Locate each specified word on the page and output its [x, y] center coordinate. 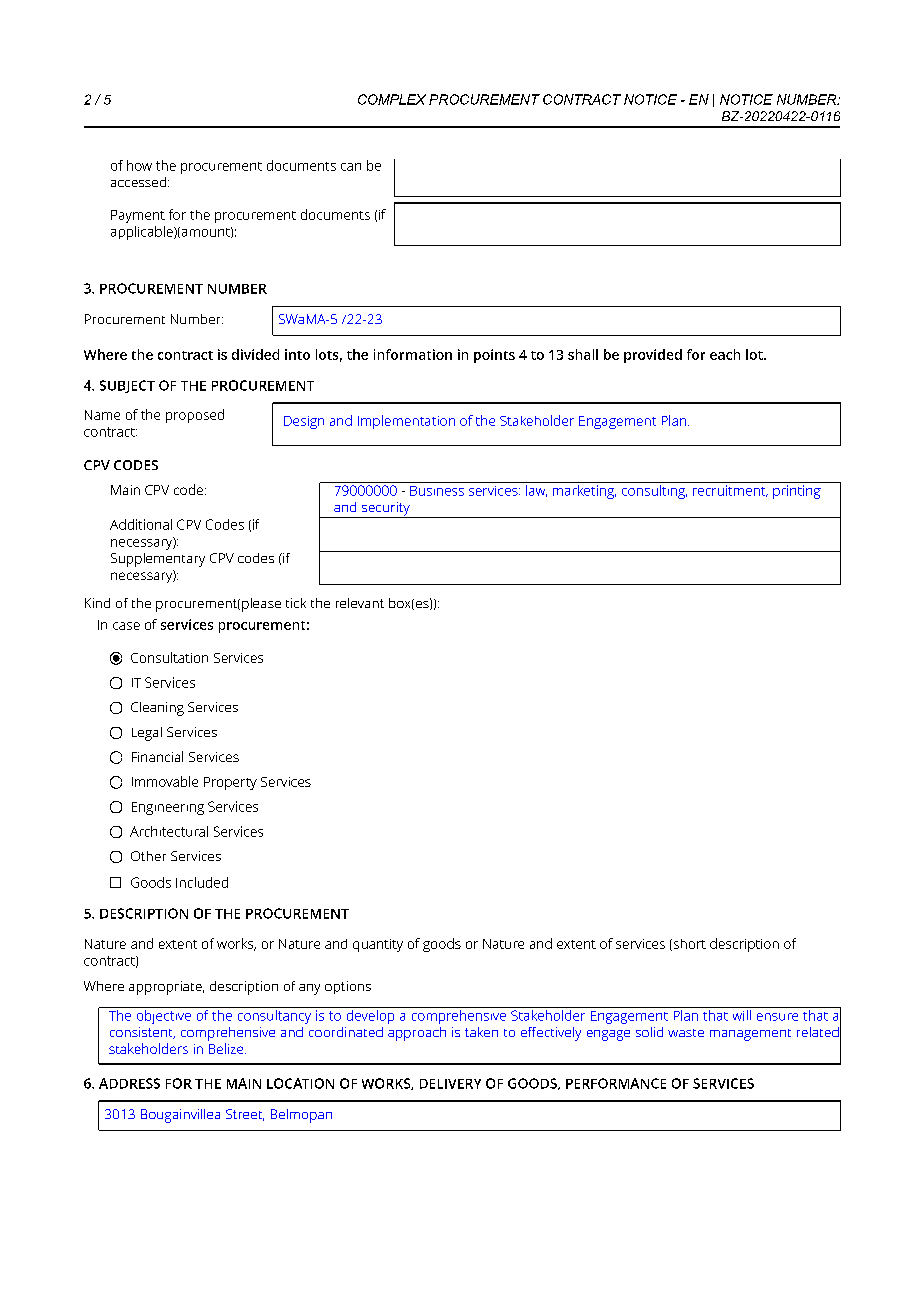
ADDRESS [129, 1083]
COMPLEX [392, 99]
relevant [360, 603]
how [139, 165]
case [126, 626]
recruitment [730, 491]
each [725, 354]
